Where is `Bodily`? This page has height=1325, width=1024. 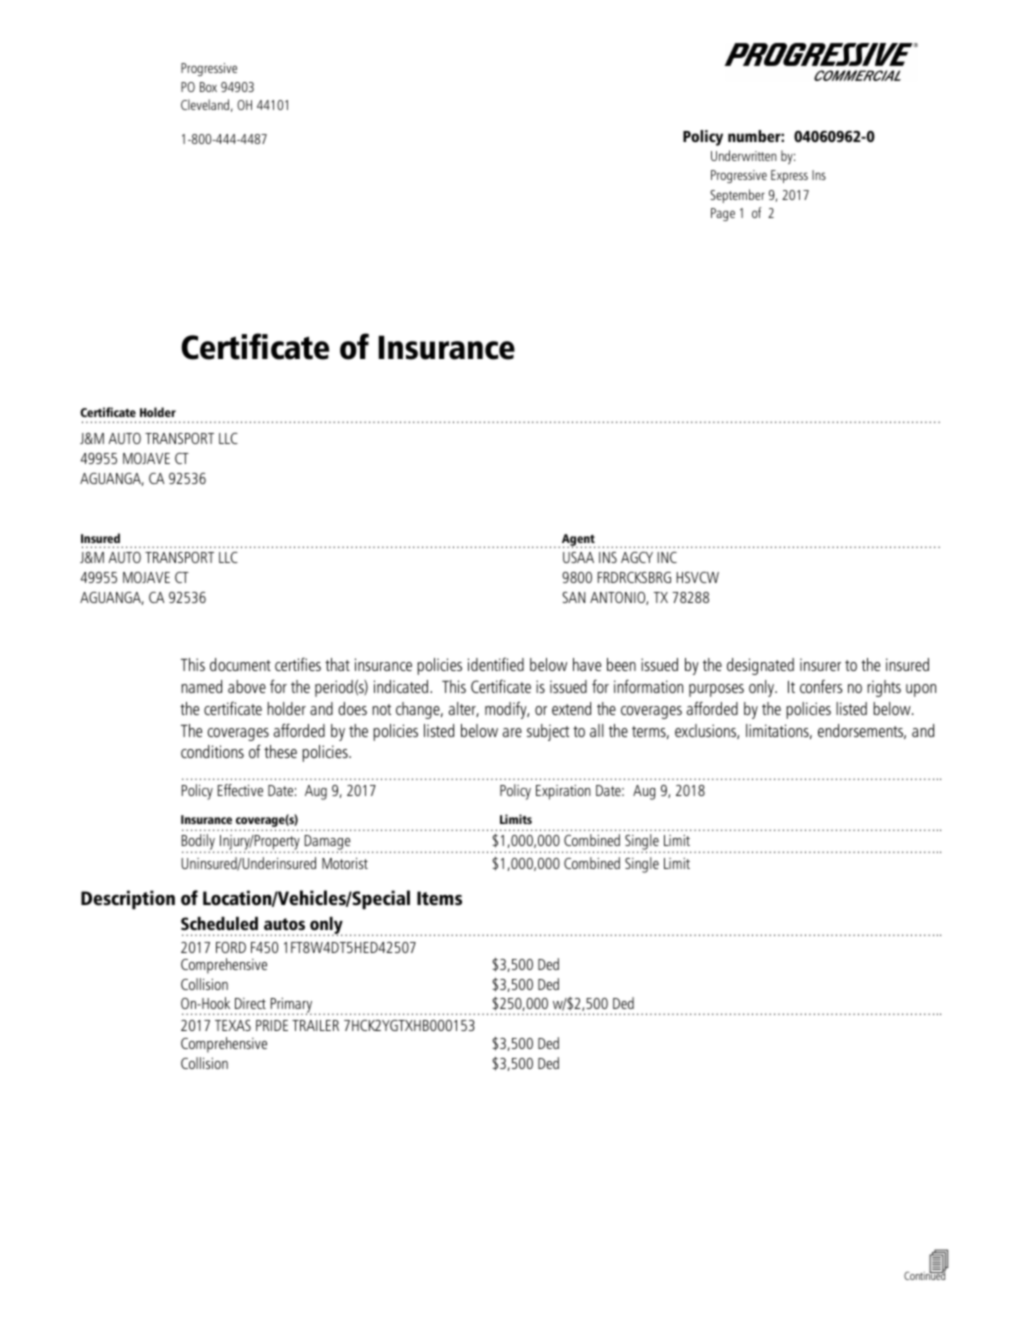
Bodily is located at coordinates (198, 843).
